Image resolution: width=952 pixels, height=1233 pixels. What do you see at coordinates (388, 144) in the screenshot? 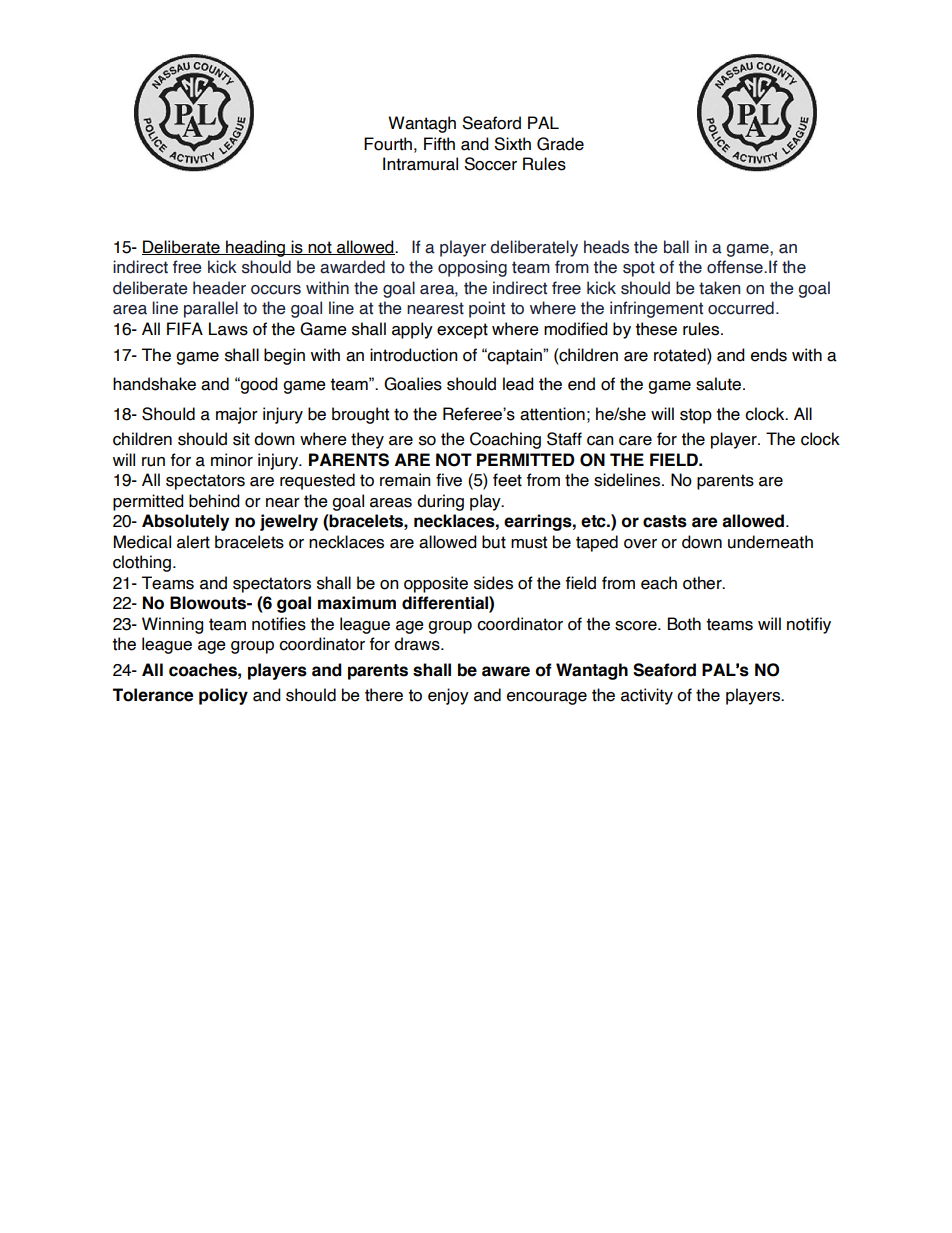
I see `Fourth` at bounding box center [388, 144].
